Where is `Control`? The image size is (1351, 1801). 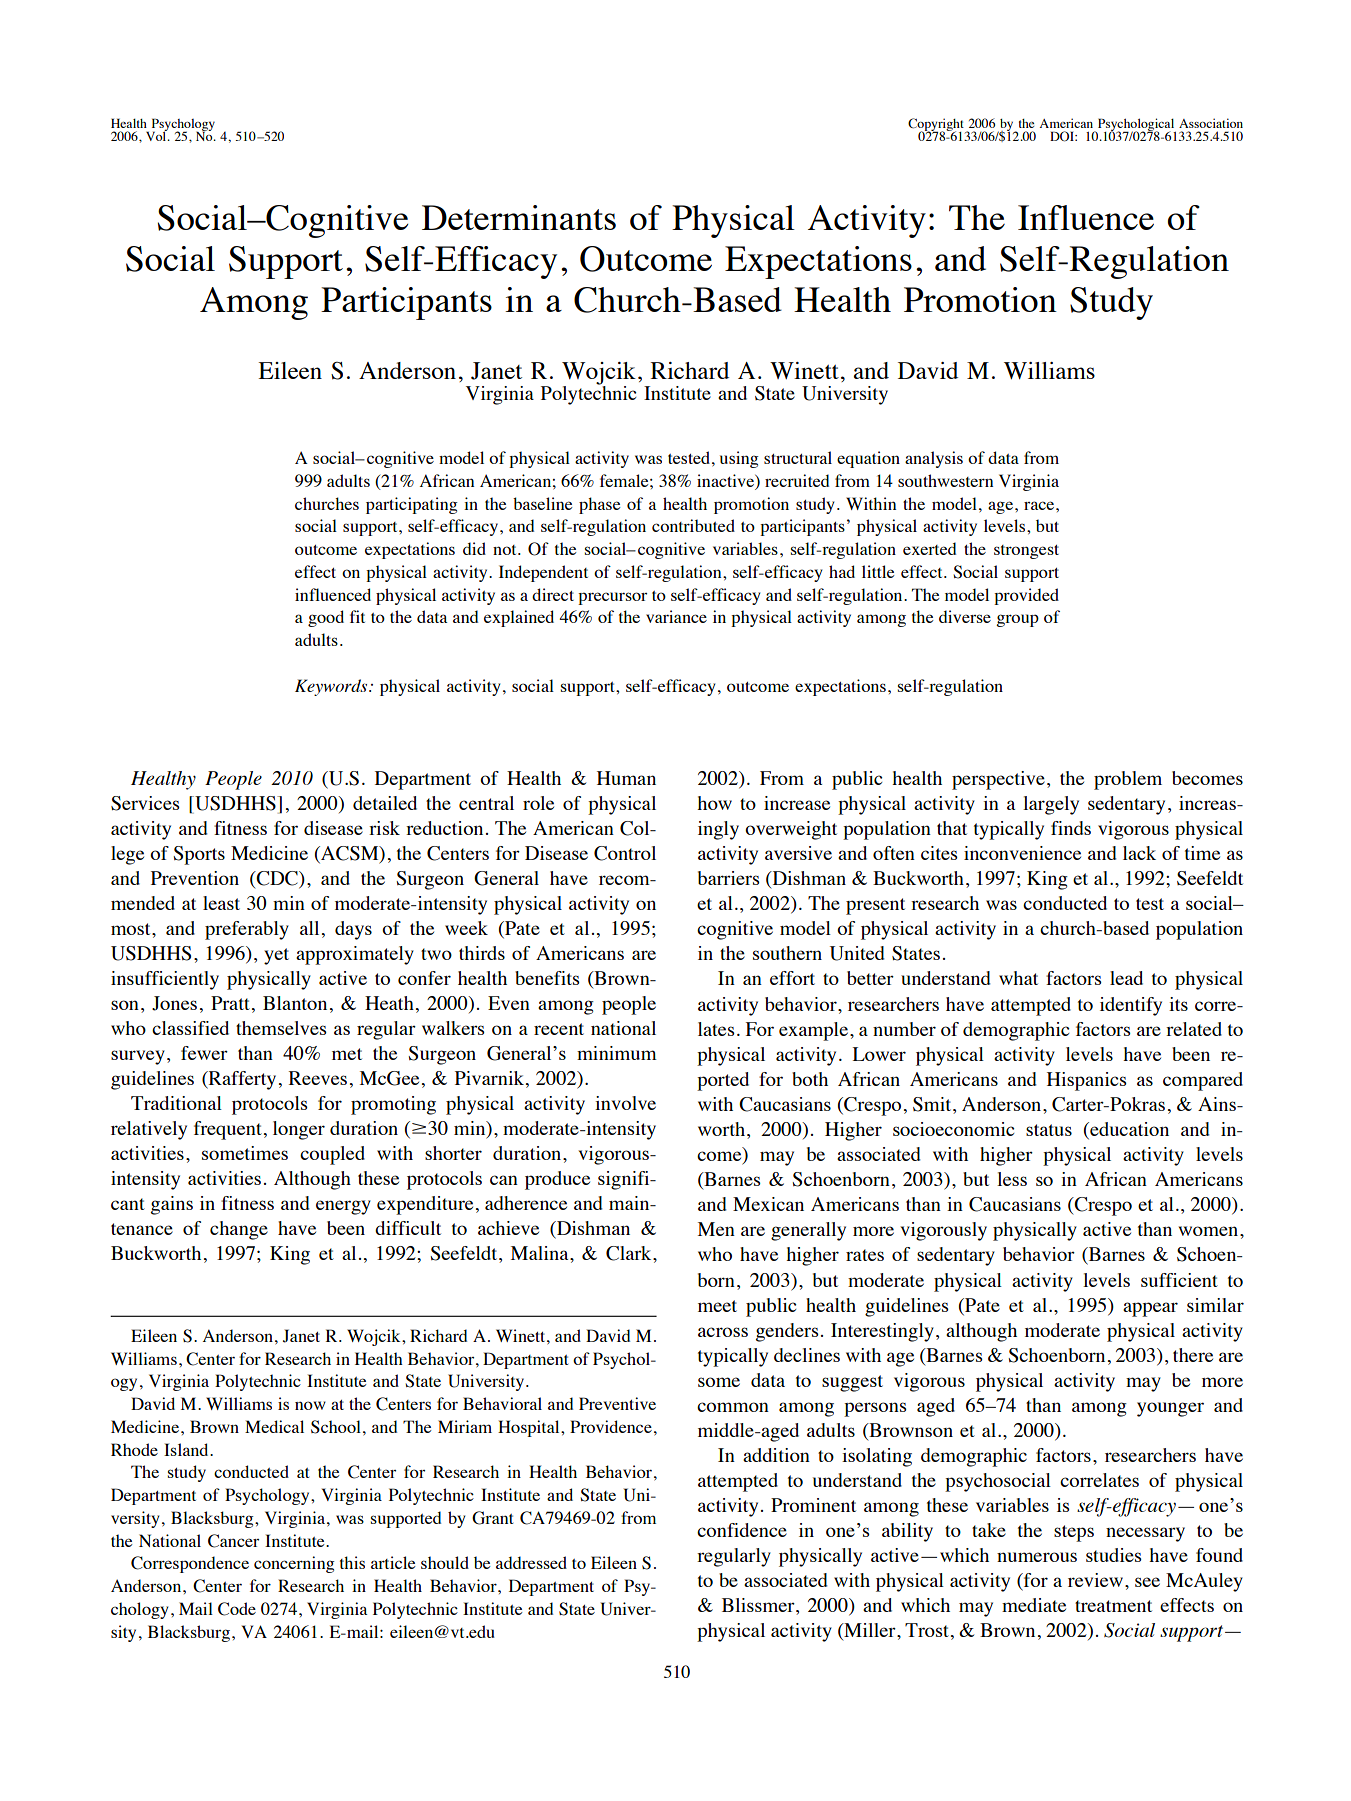 Control is located at coordinates (625, 853).
